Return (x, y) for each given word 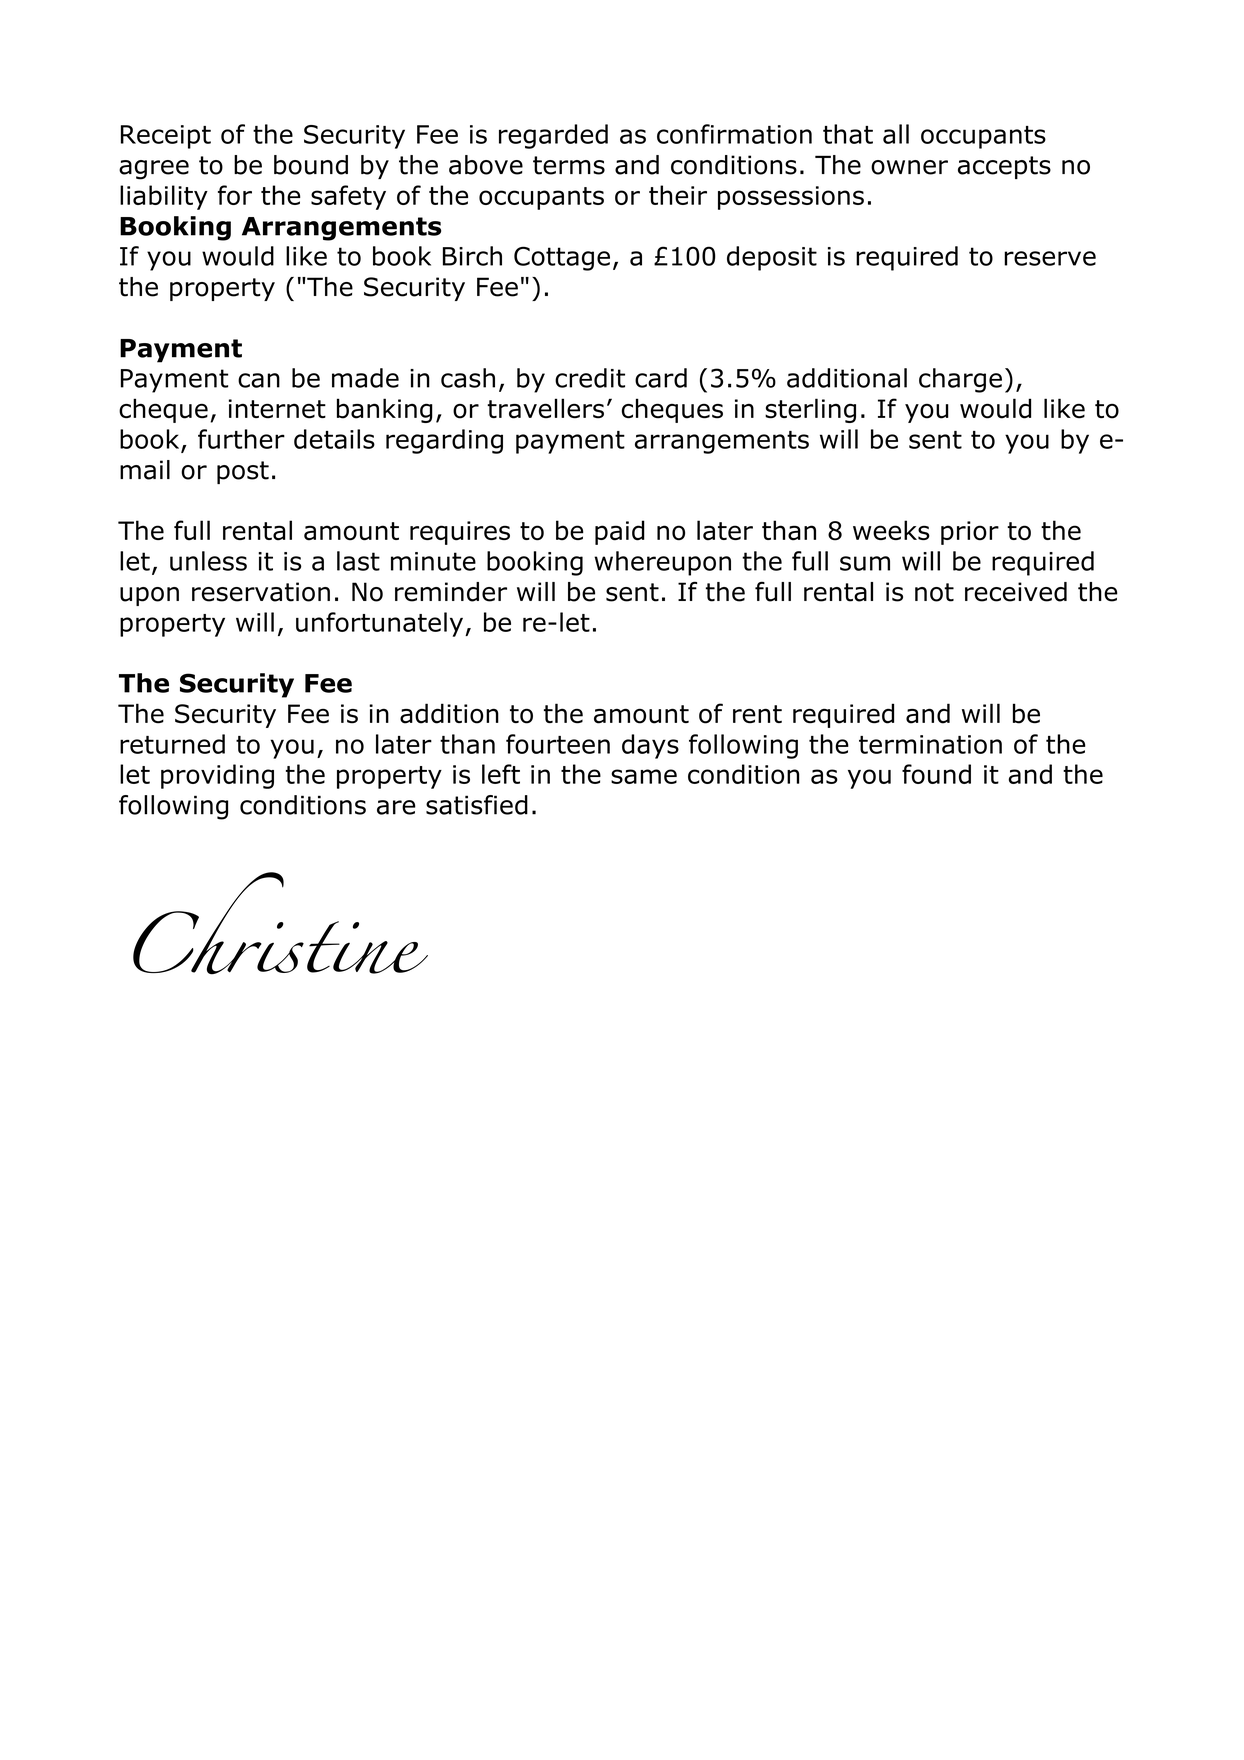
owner (909, 167)
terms (569, 165)
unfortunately (381, 624)
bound (311, 165)
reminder (451, 592)
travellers (545, 408)
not (934, 592)
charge (960, 380)
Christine (280, 923)
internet (277, 409)
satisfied (477, 805)
